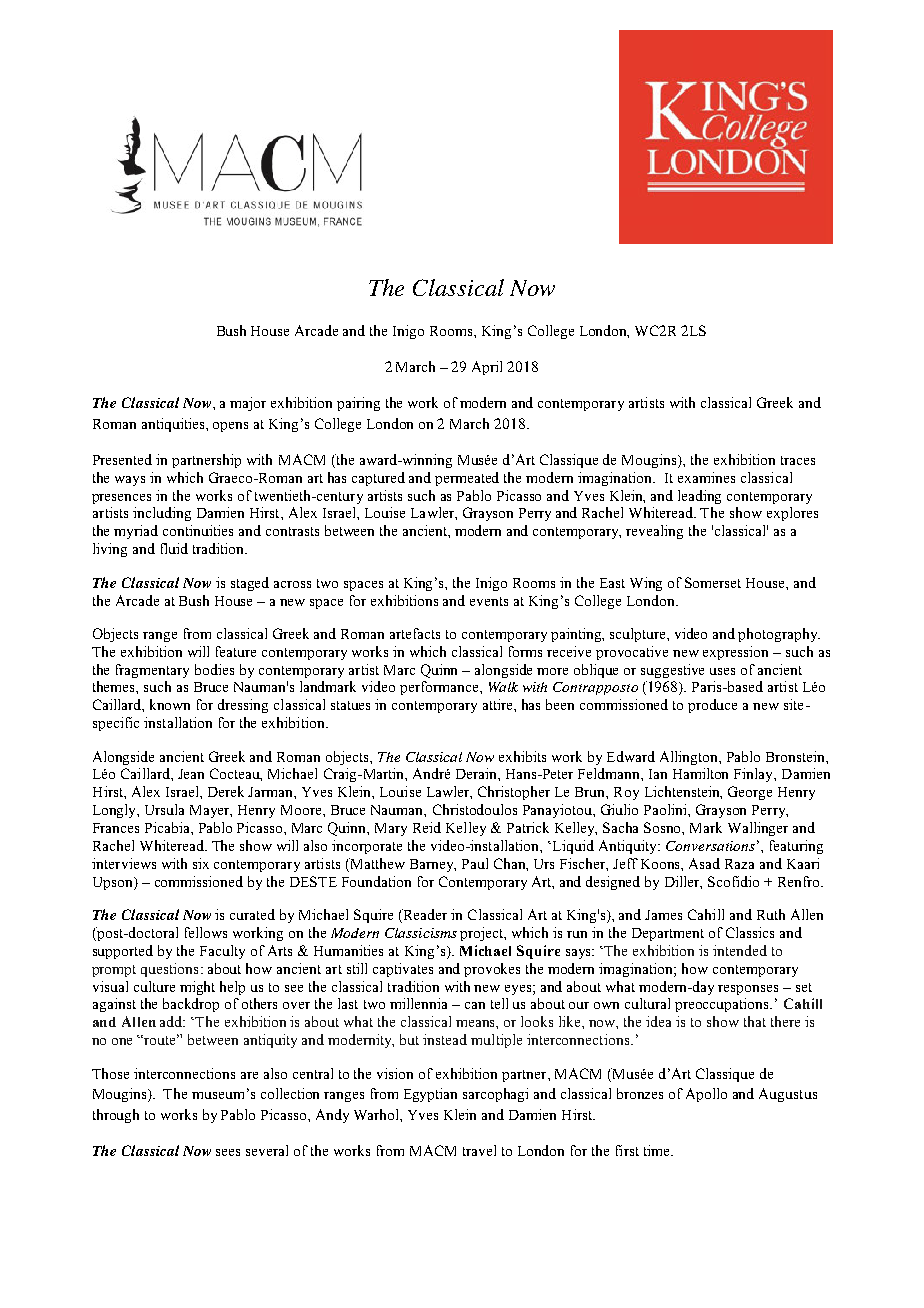  What do you see at coordinates (700, 773) in the screenshot?
I see `Hamilton` at bounding box center [700, 773].
